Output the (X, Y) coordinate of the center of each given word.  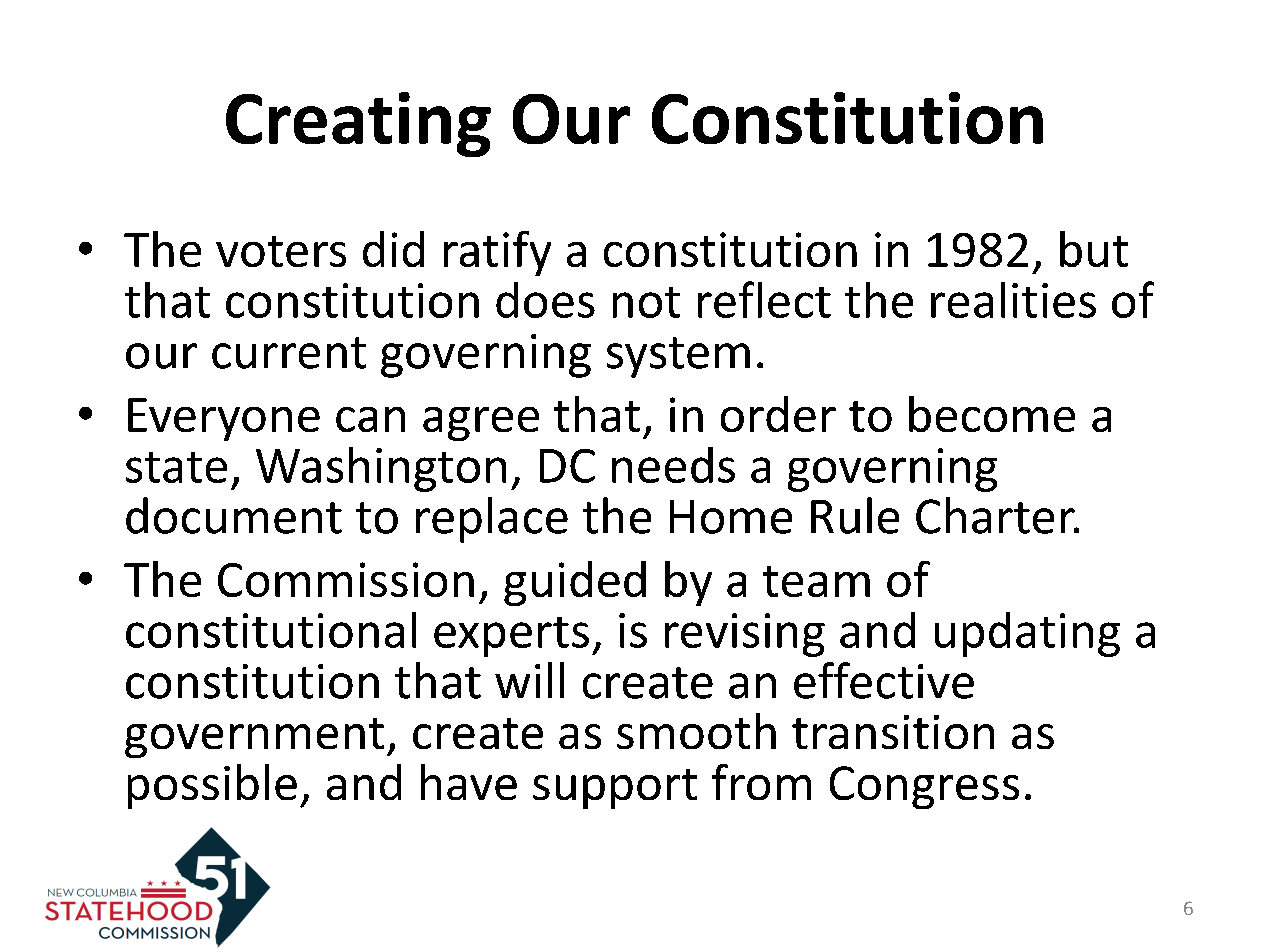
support (615, 789)
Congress (924, 787)
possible (212, 786)
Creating (358, 124)
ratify (497, 253)
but (1094, 249)
